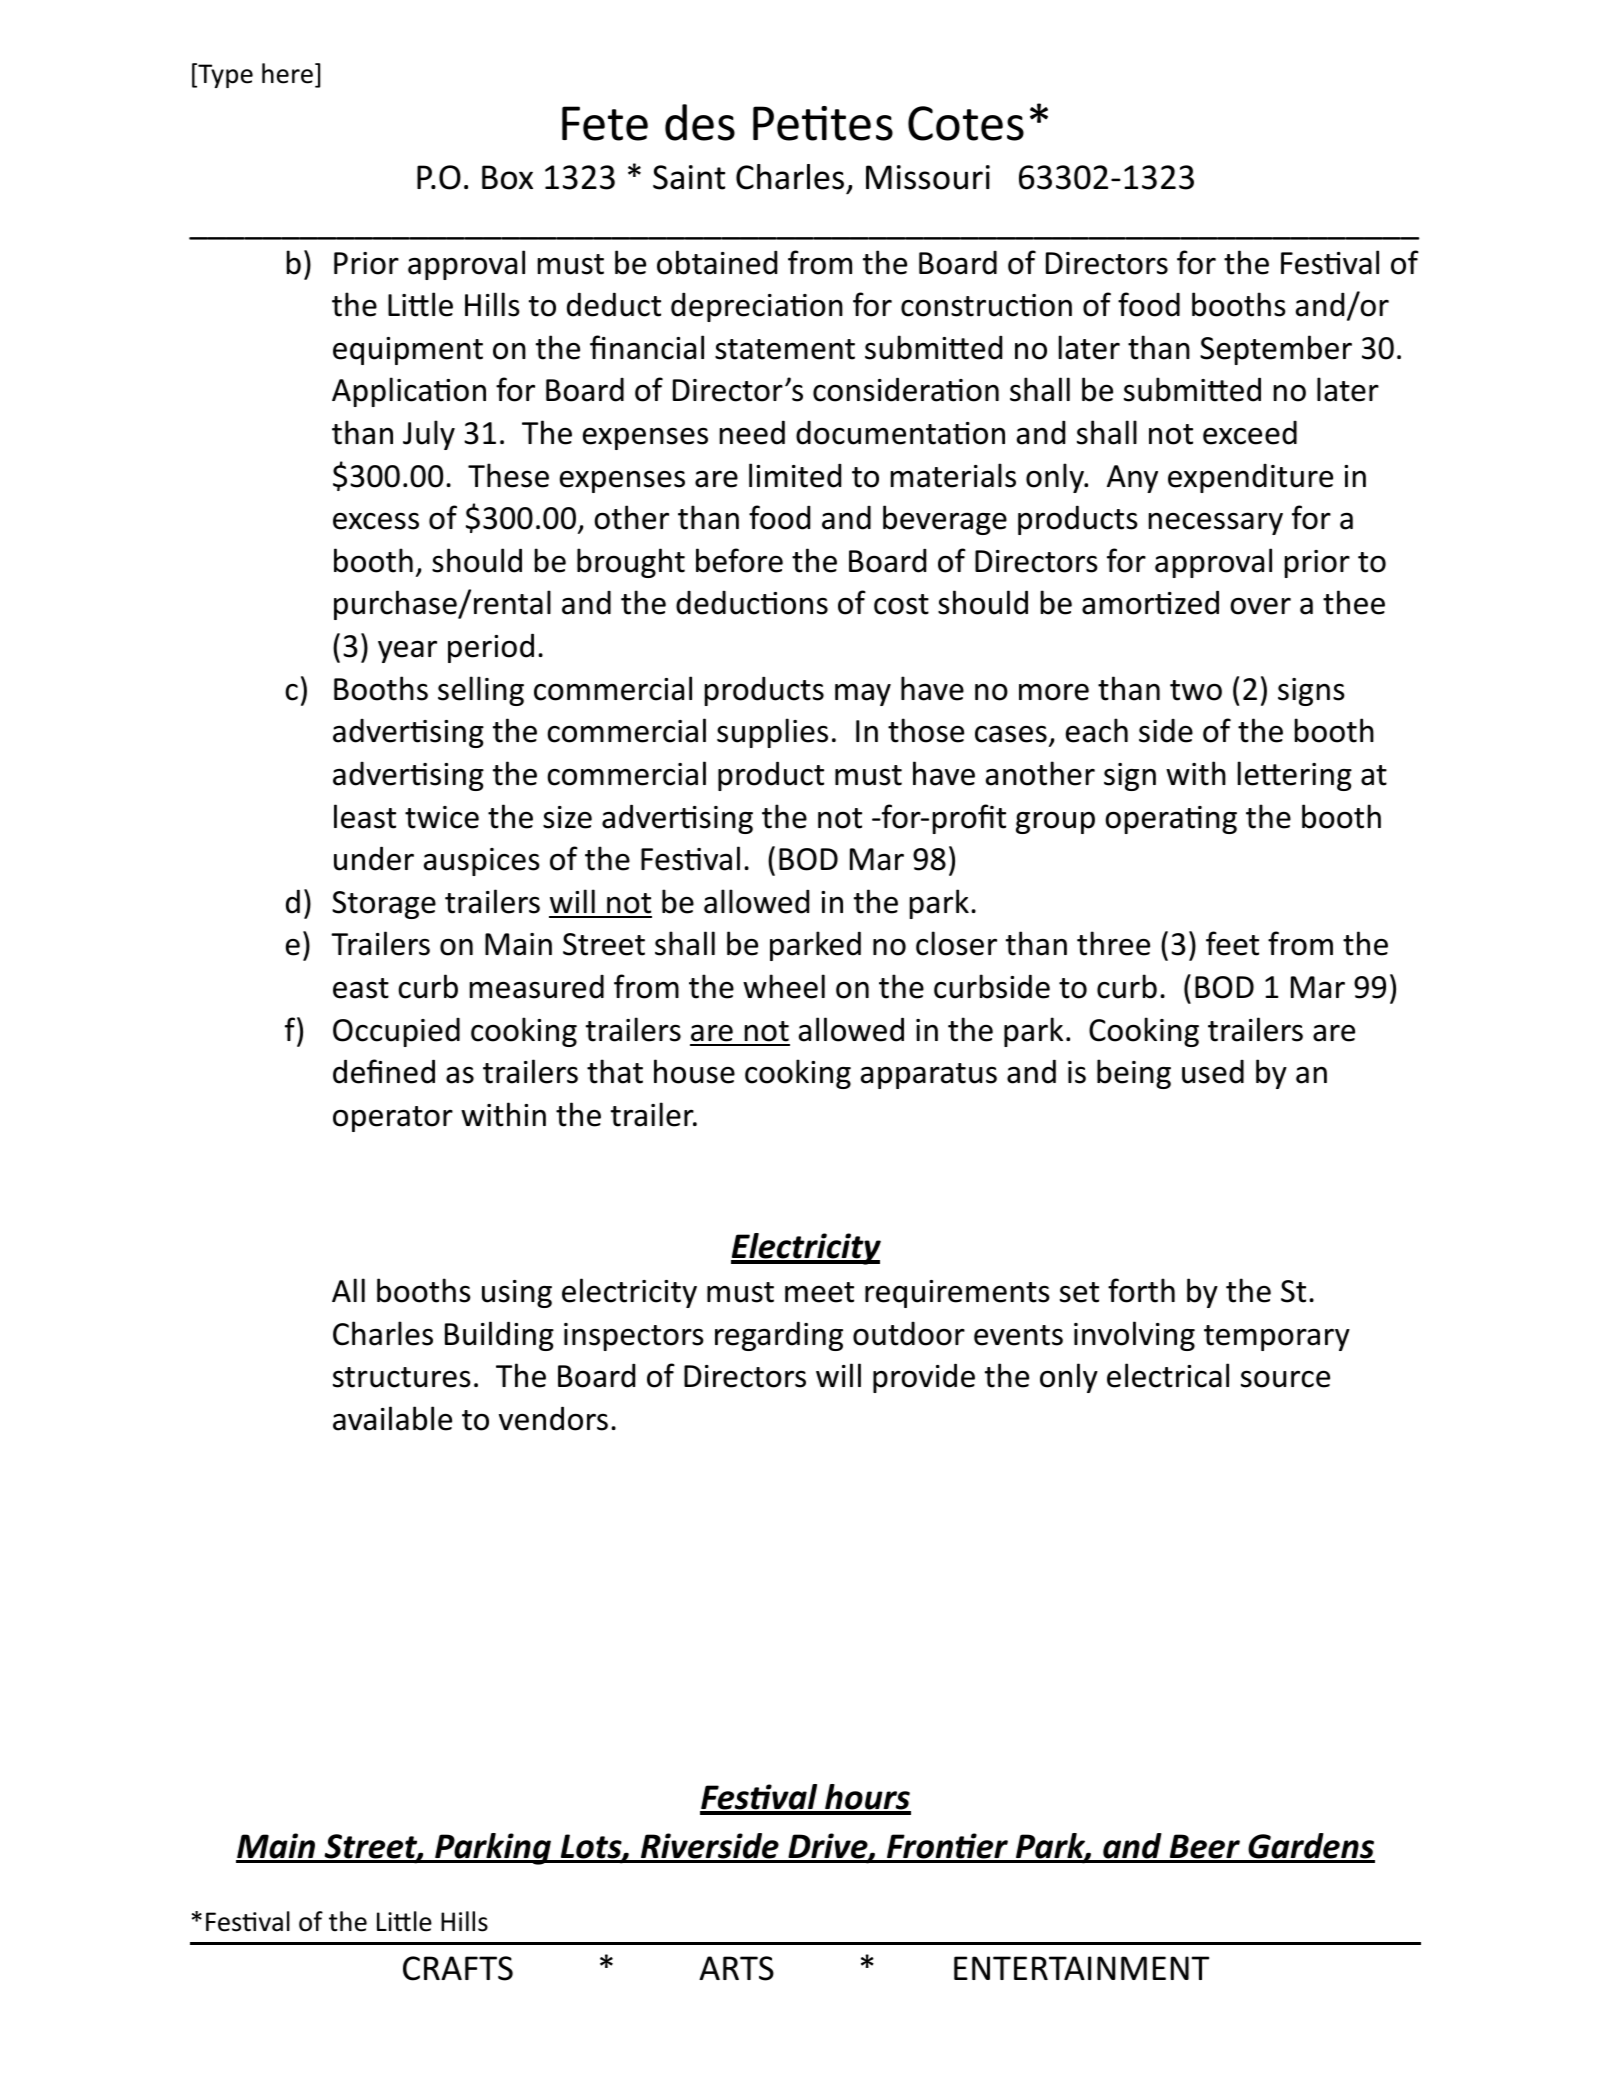 Image resolution: width=1611 pixels, height=2085 pixels. I want to click on over, so click(1260, 606).
